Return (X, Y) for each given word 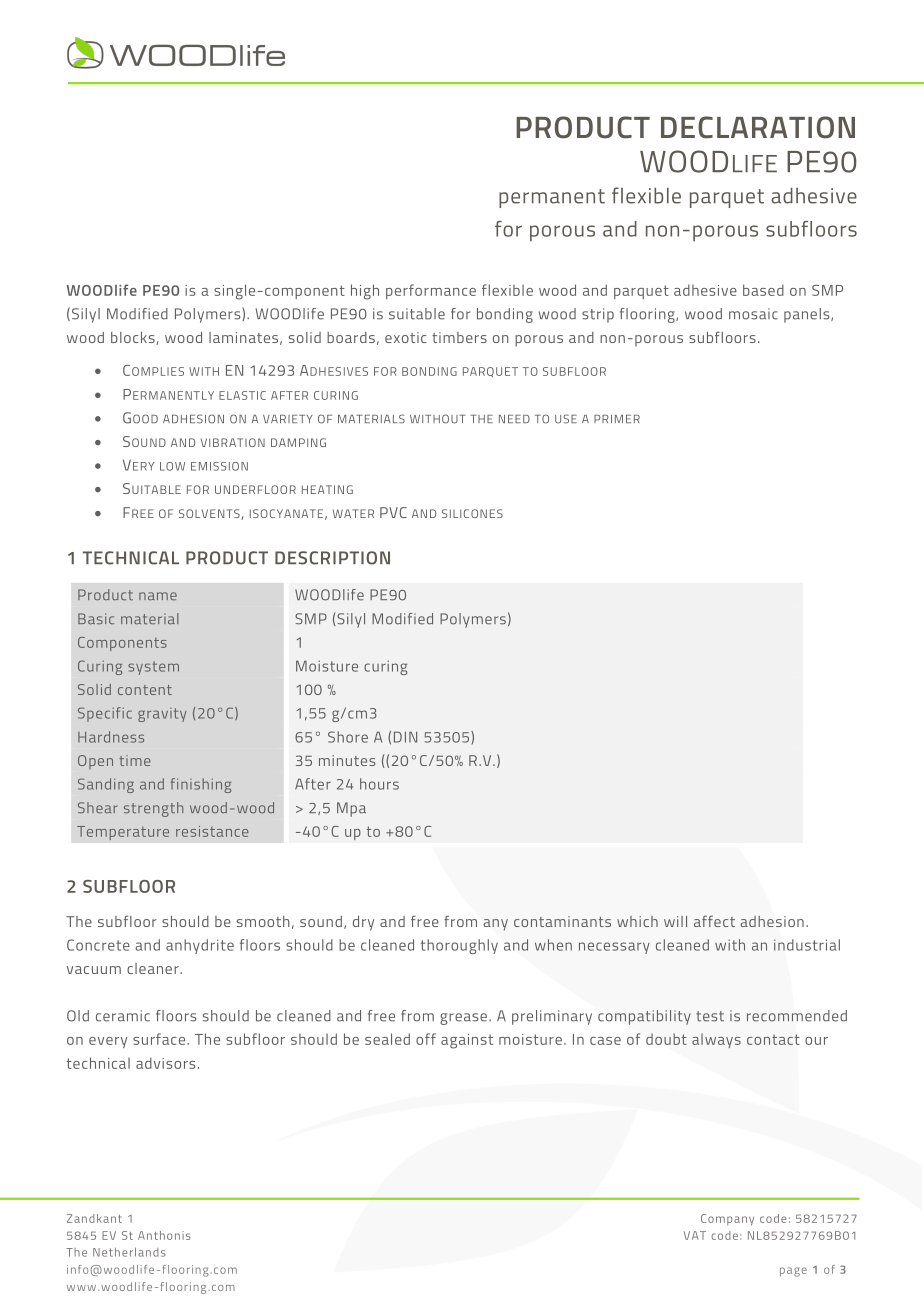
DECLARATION (758, 127)
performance (431, 291)
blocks (134, 338)
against (467, 1041)
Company (727, 1220)
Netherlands (129, 1252)
